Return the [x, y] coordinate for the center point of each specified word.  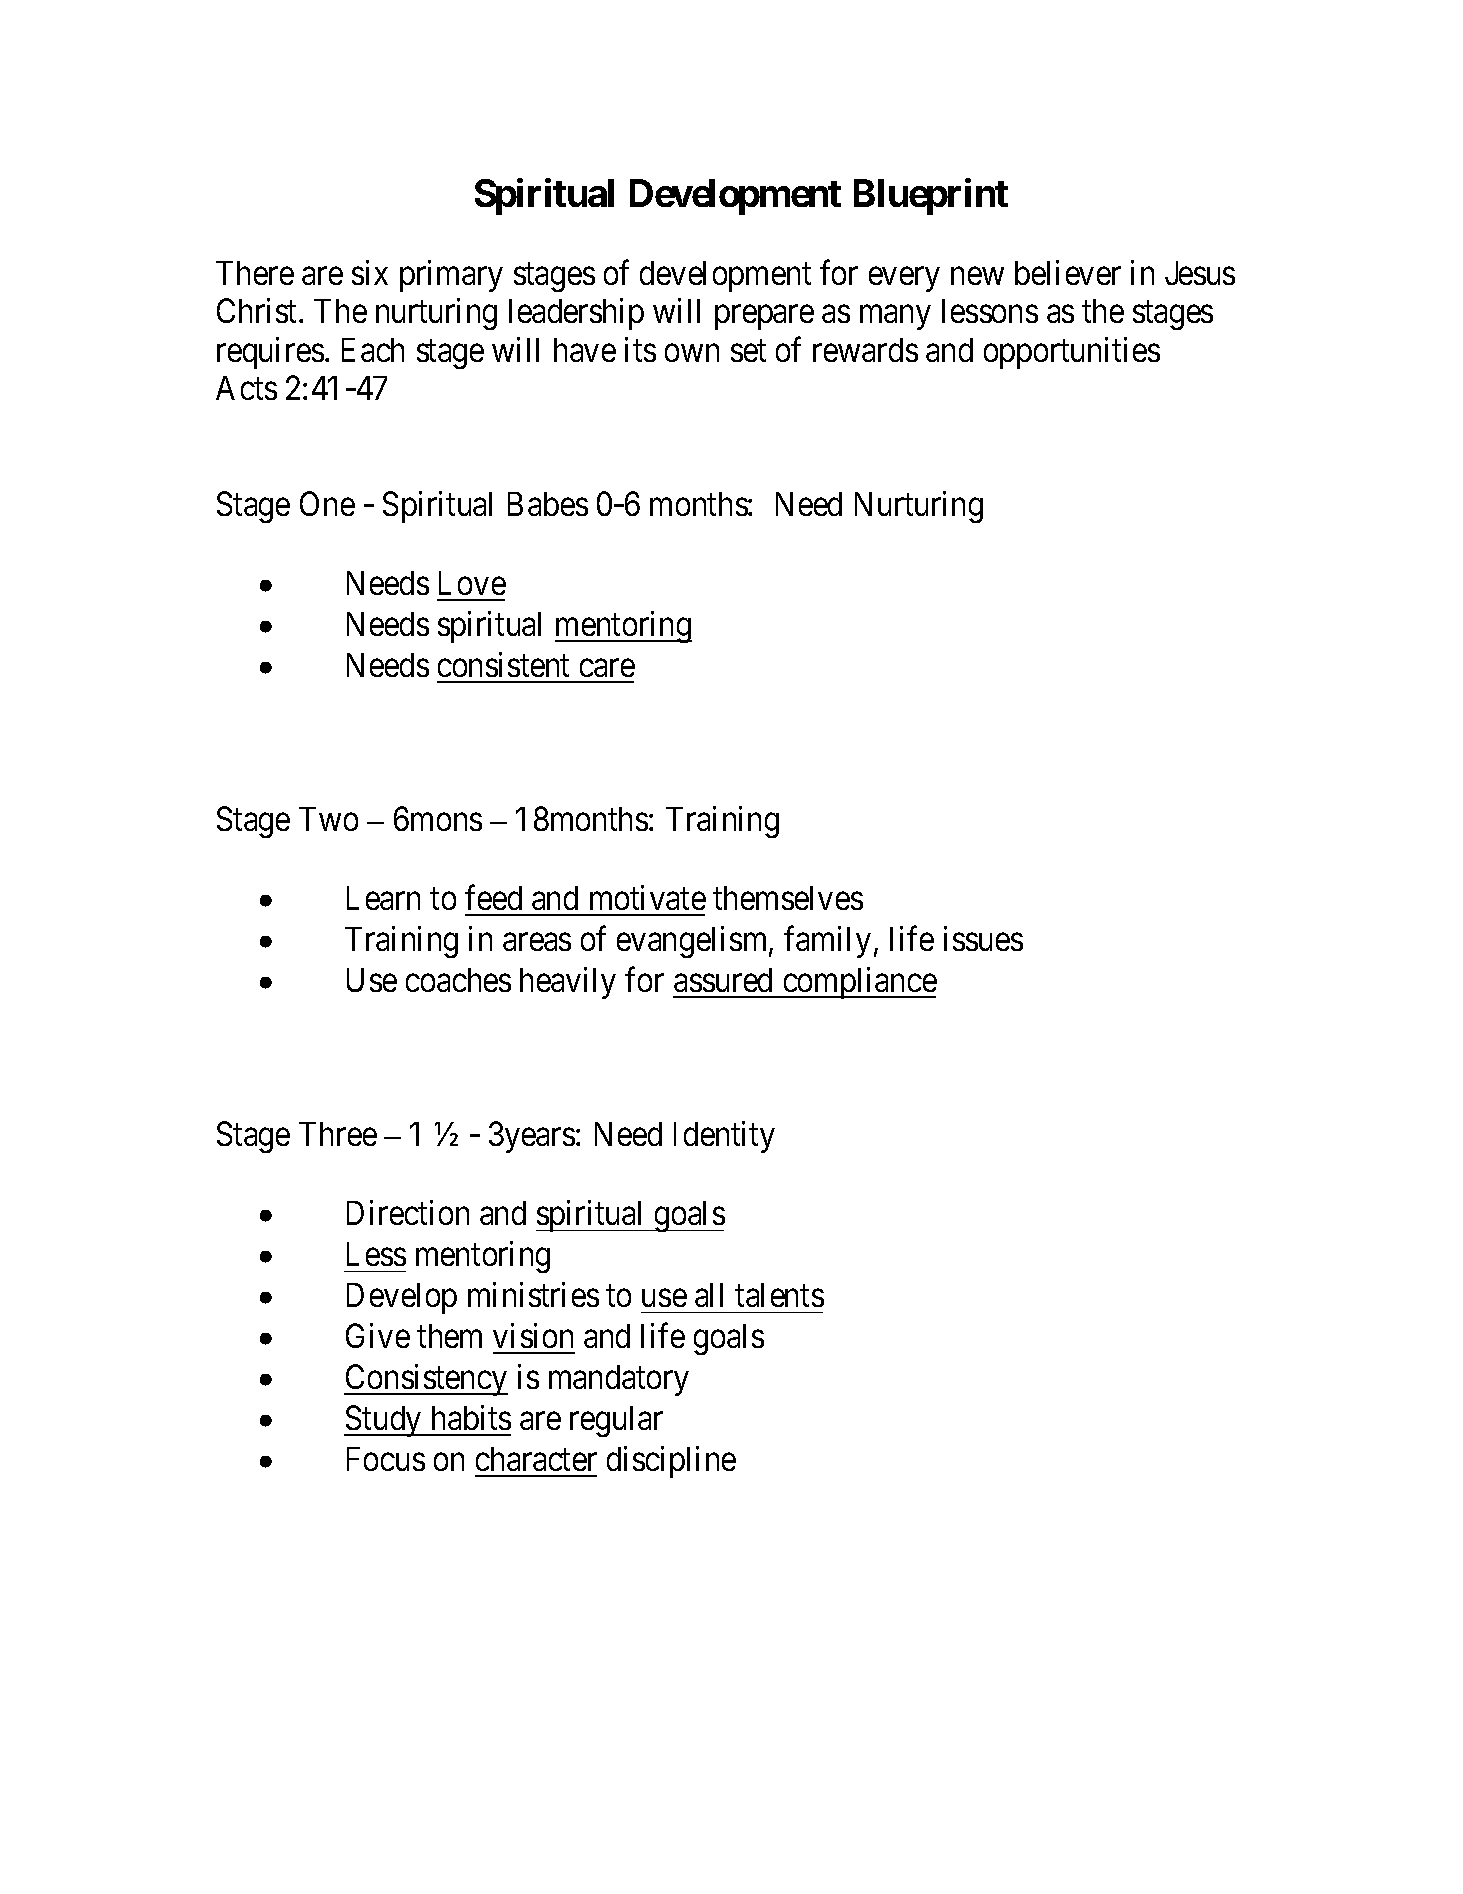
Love [472, 583]
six [370, 272]
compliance [858, 983]
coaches [458, 980]
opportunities [1072, 353]
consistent [503, 664]
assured [723, 980]
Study [384, 1421]
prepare [764, 318]
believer [1068, 272]
